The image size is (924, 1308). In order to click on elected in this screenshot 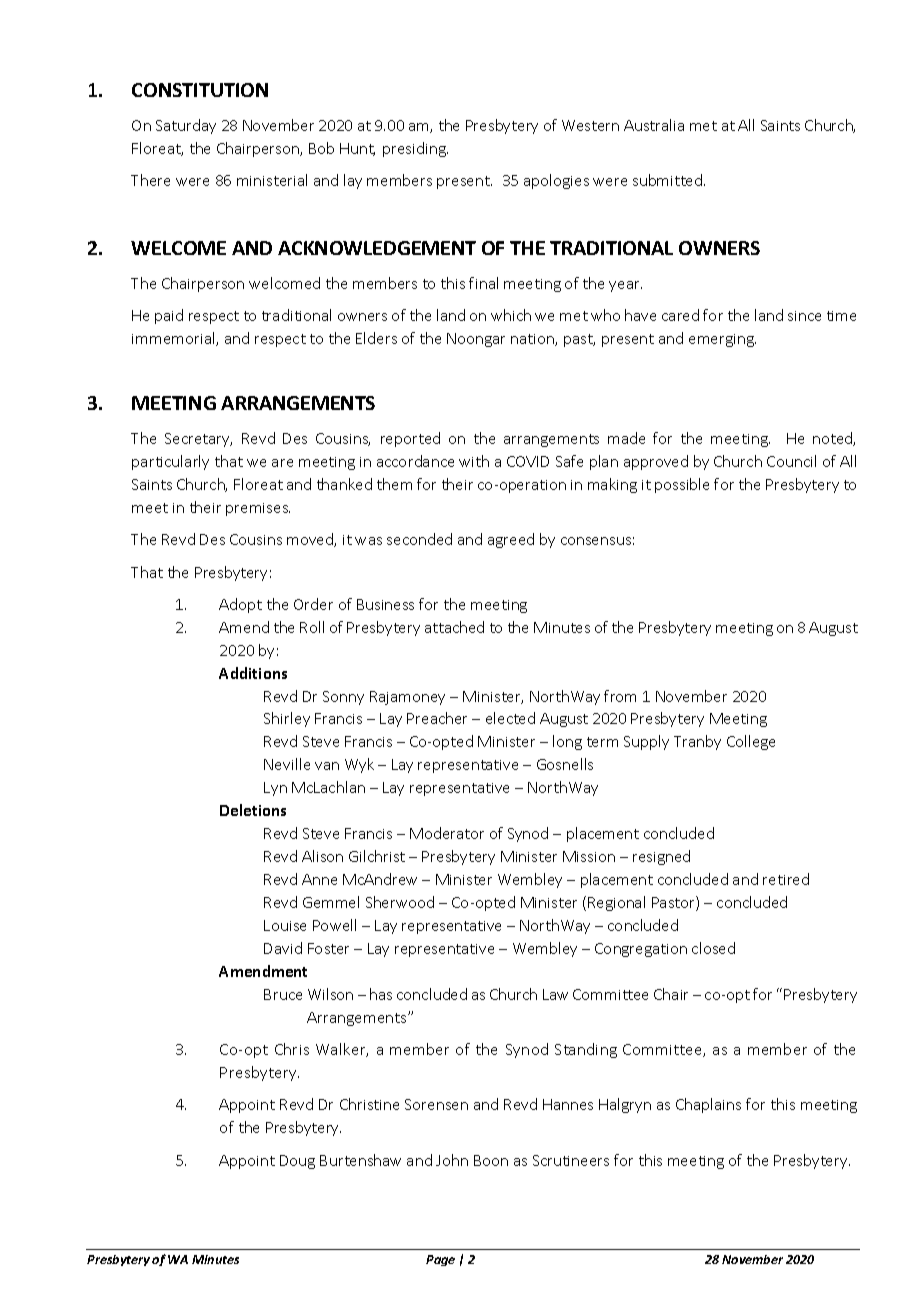, I will do `click(510, 718)`.
